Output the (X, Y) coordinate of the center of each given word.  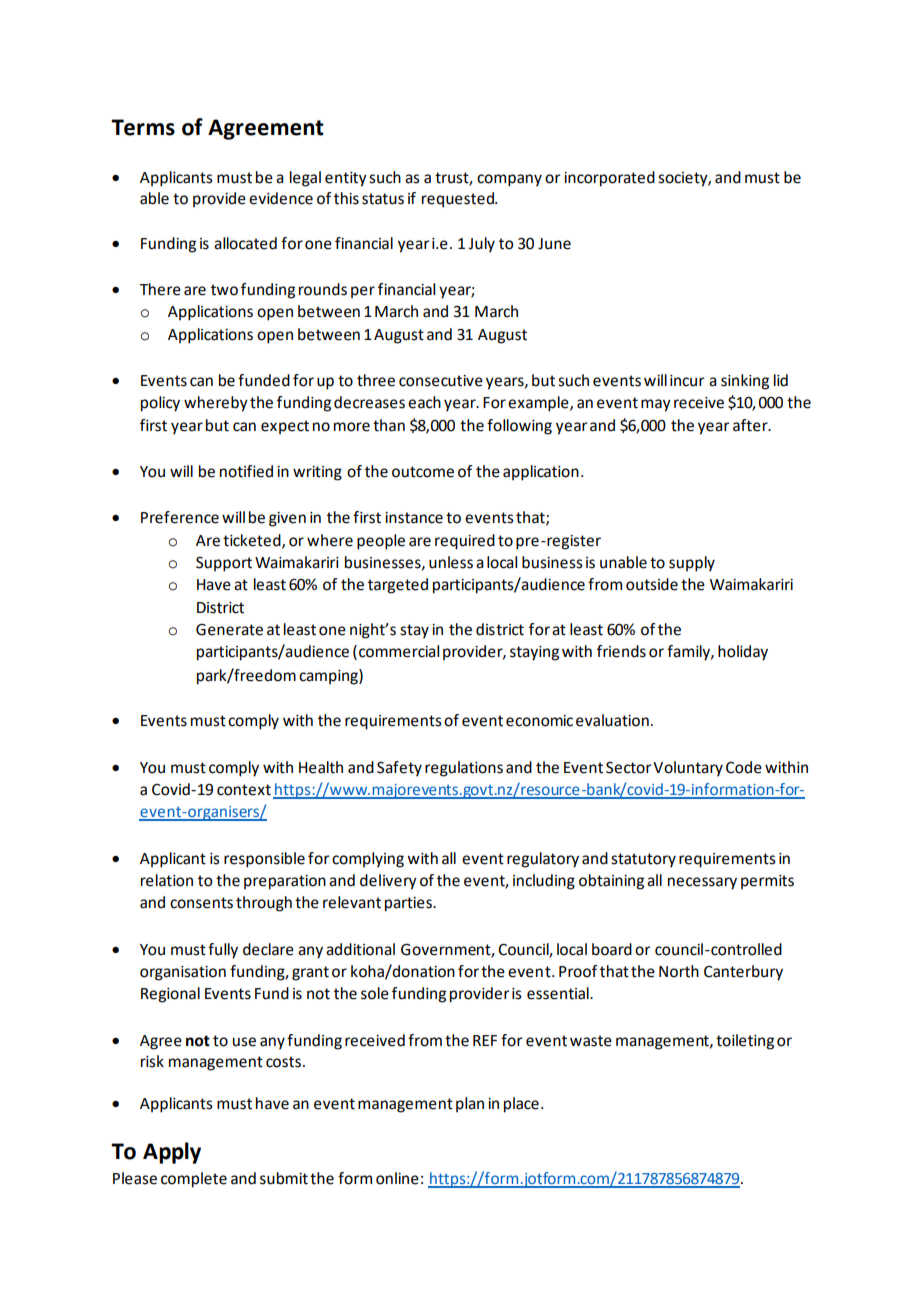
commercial (399, 651)
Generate (229, 630)
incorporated (609, 179)
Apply (172, 1153)
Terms (143, 127)
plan (470, 1104)
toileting (745, 1042)
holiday (743, 653)
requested (459, 200)
